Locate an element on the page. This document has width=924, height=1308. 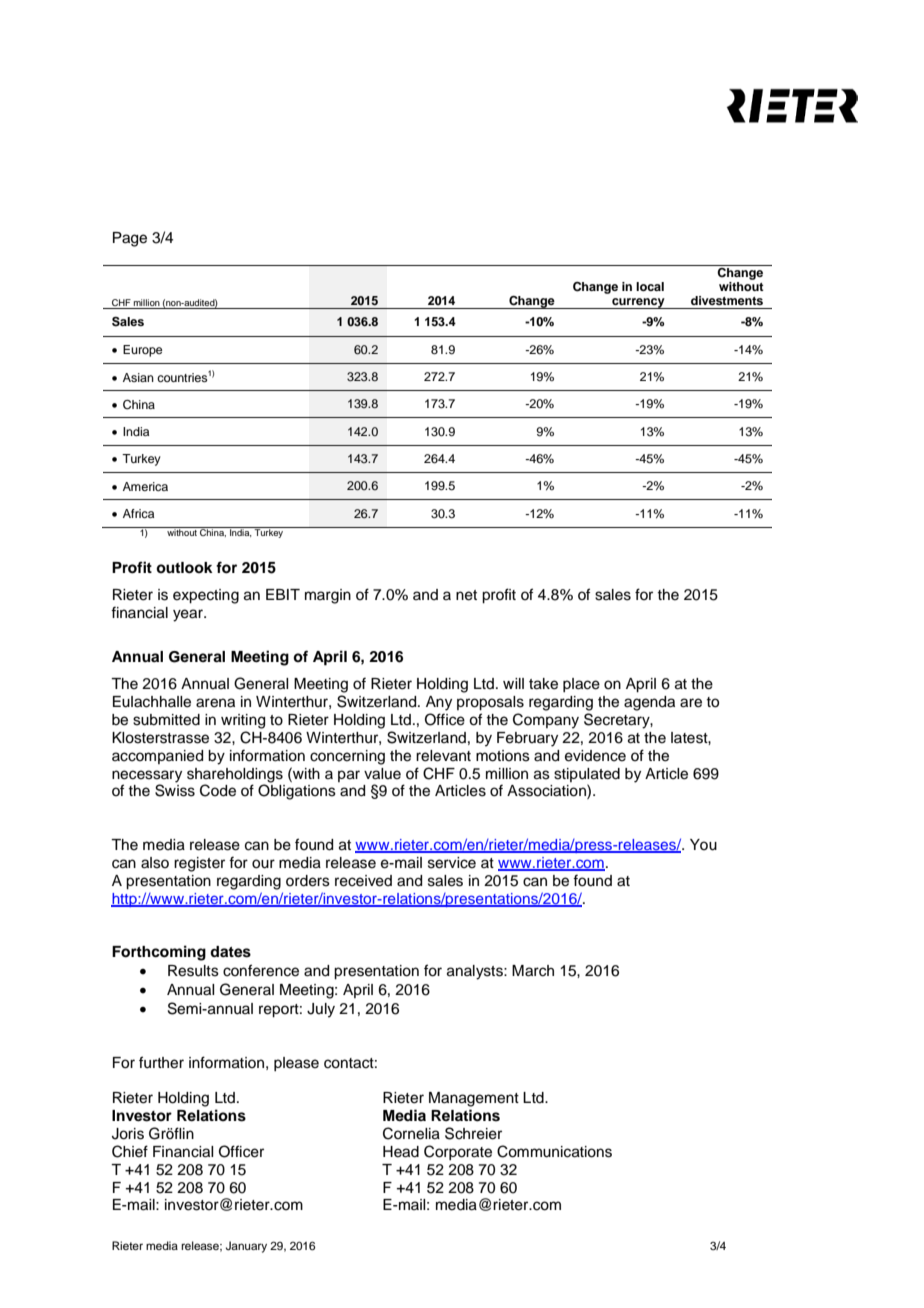
currency is located at coordinates (638, 303).
